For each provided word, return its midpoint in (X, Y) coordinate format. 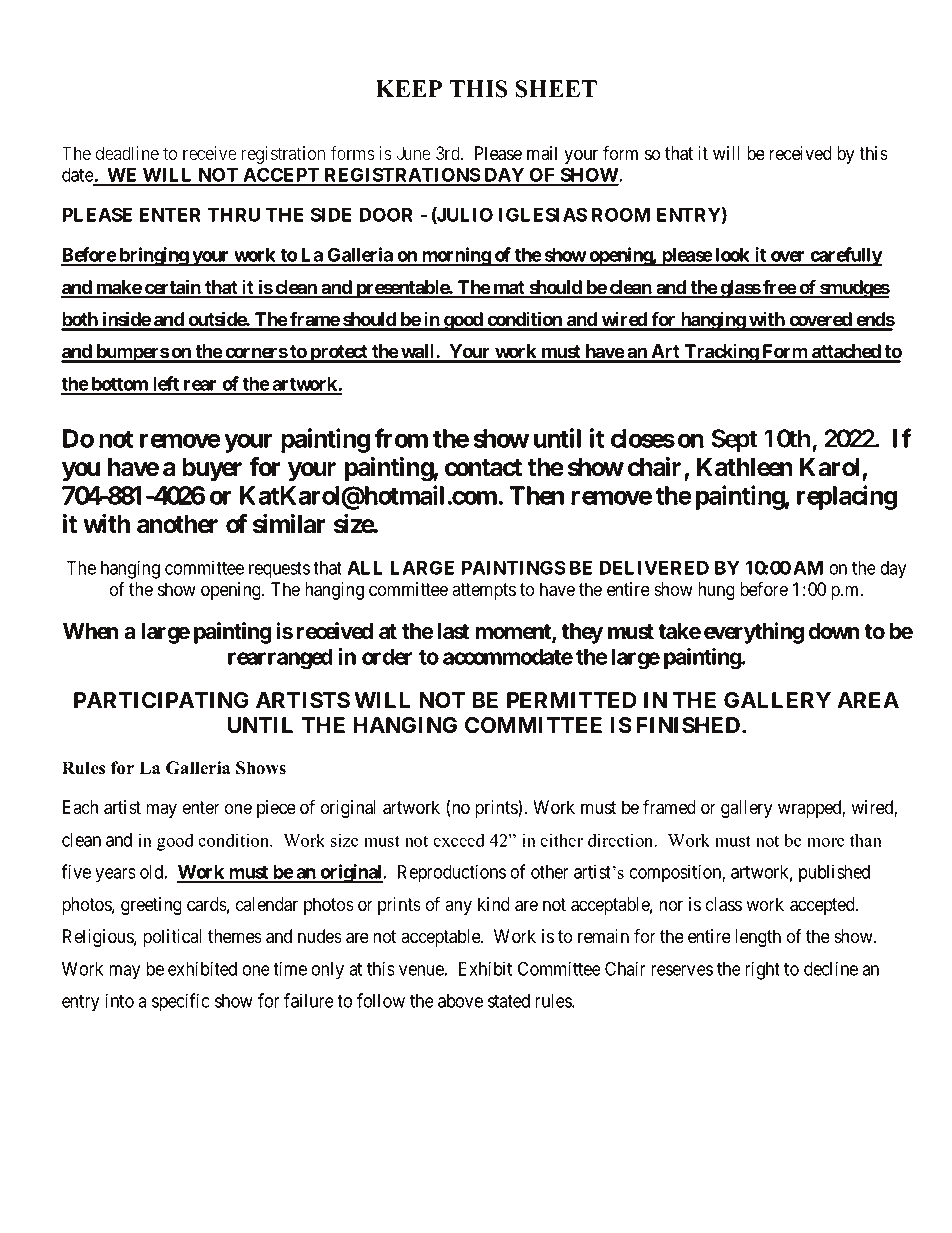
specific (181, 1002)
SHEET (556, 89)
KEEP (409, 88)
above (460, 1001)
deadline (127, 153)
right (762, 970)
